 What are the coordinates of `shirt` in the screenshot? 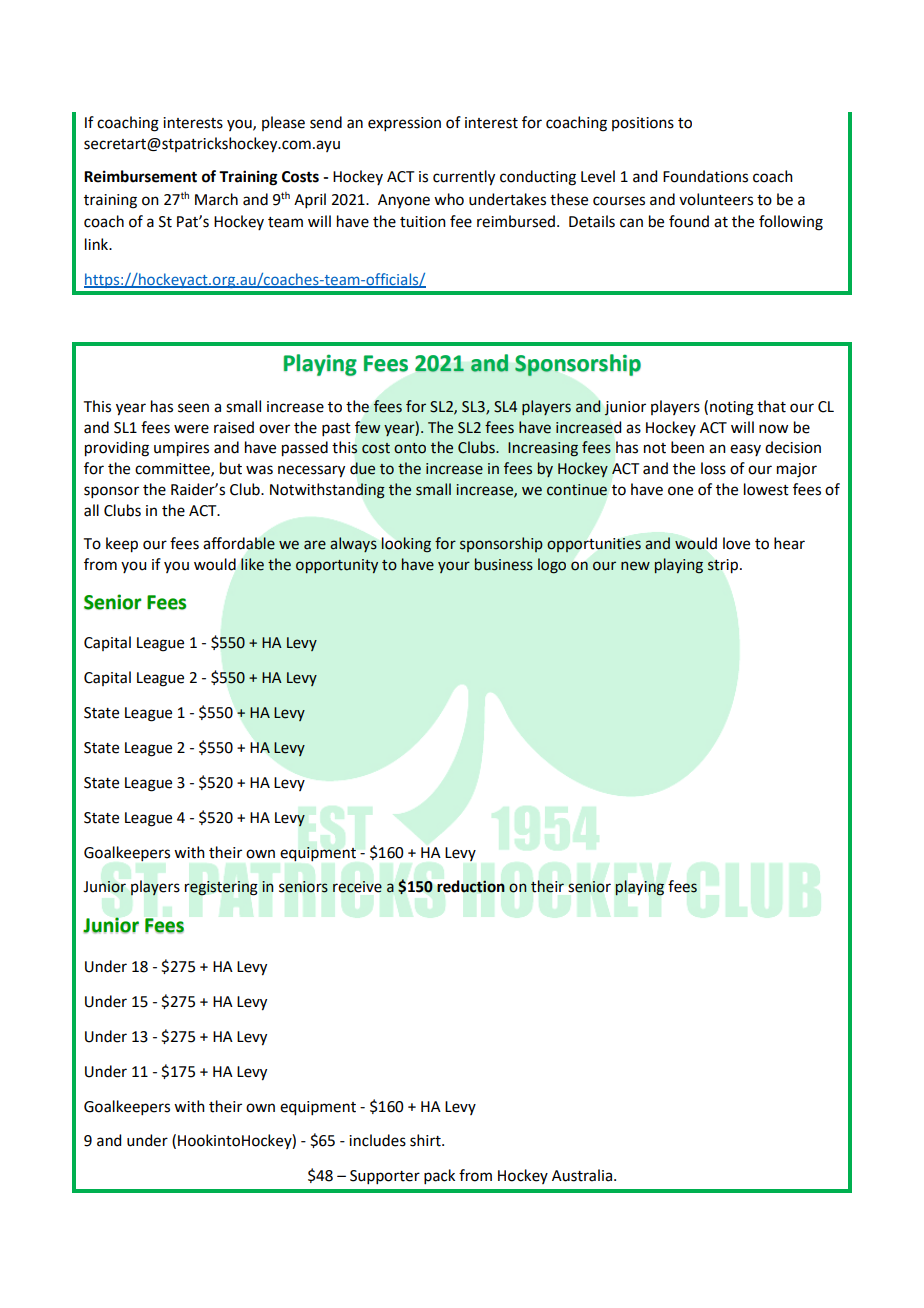 It's located at (426, 1140).
